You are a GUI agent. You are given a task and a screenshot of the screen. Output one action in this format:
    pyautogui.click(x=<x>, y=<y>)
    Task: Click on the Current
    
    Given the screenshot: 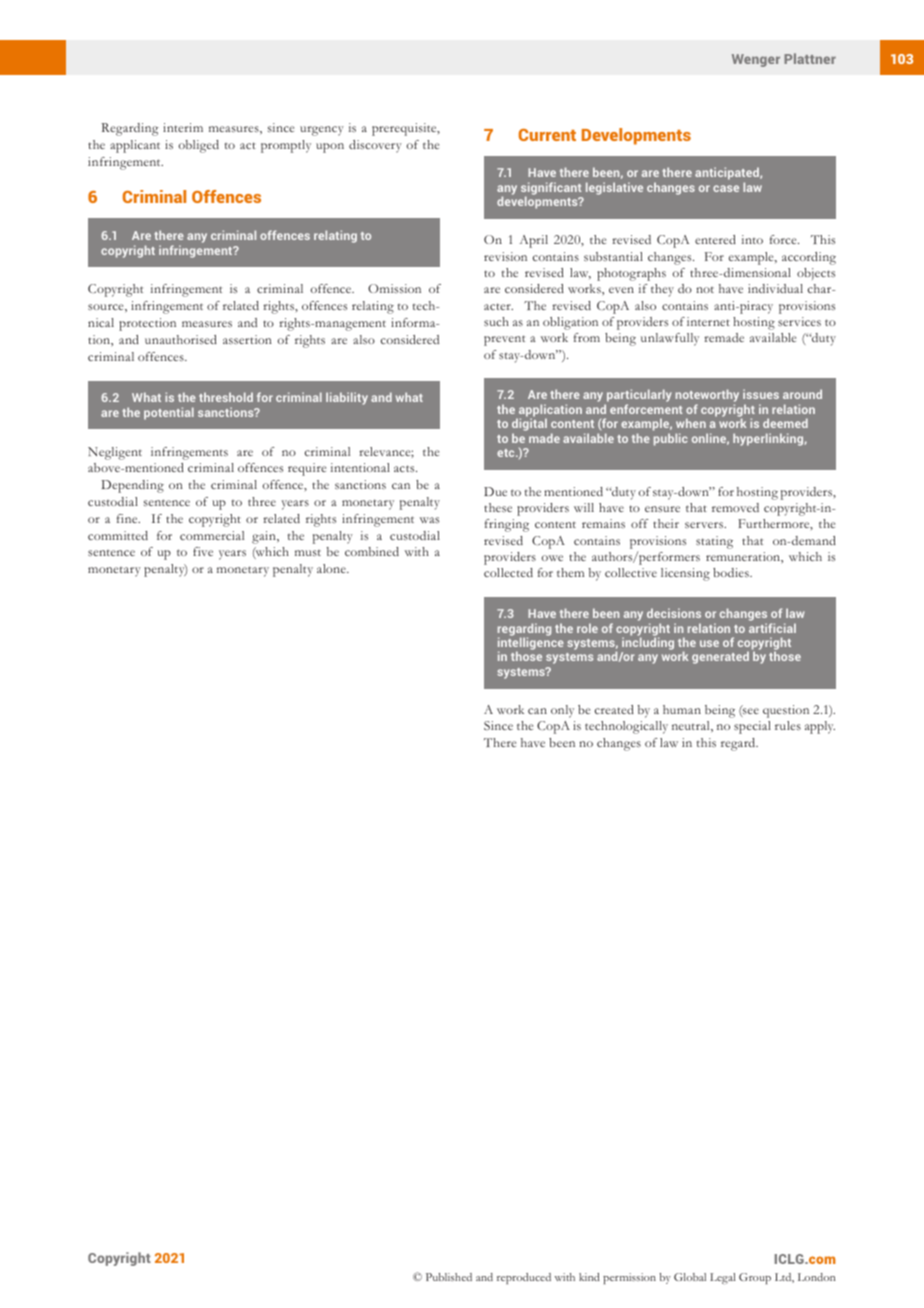 What is the action you would take?
    pyautogui.click(x=547, y=135)
